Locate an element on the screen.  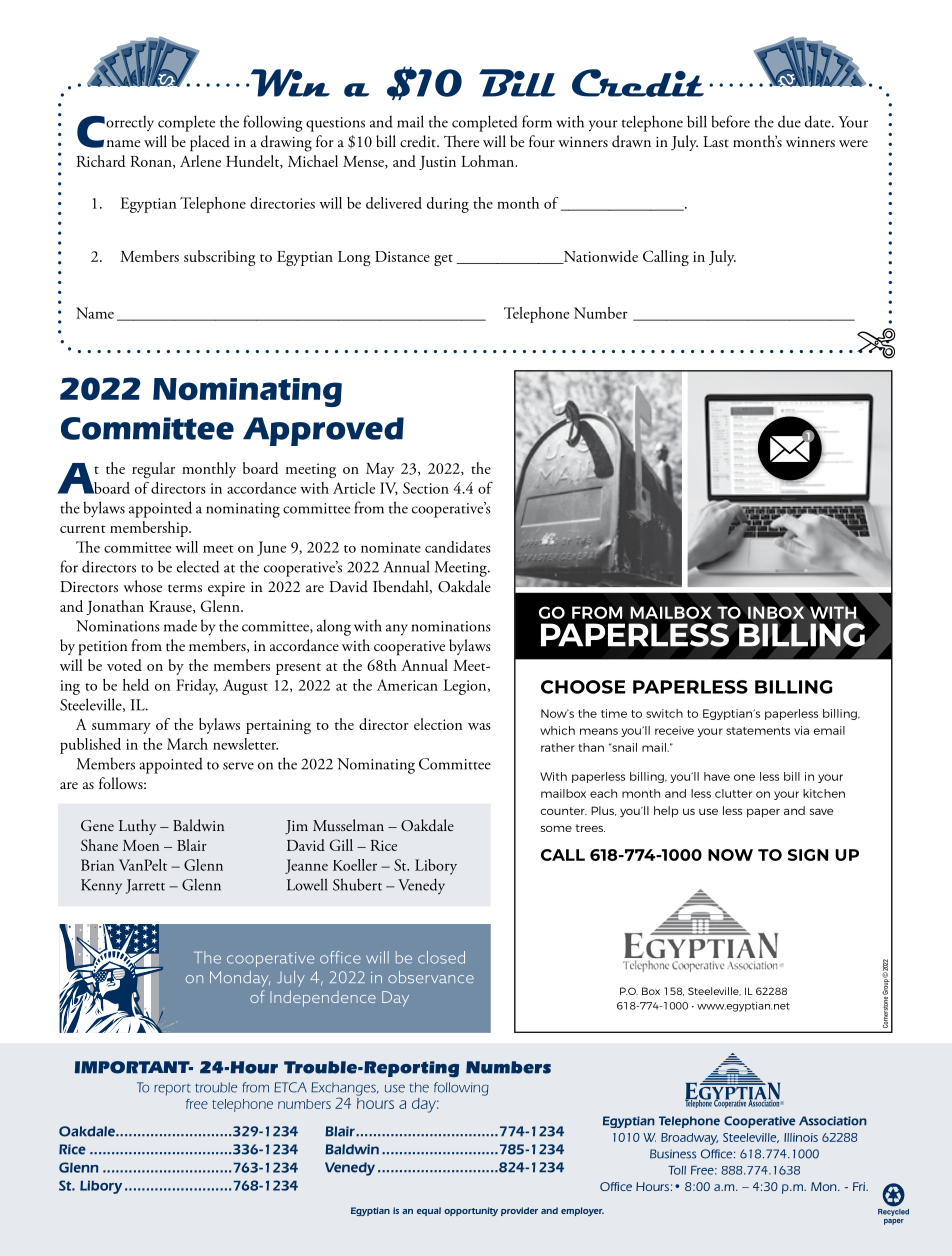
INBOX is located at coordinates (776, 612).
